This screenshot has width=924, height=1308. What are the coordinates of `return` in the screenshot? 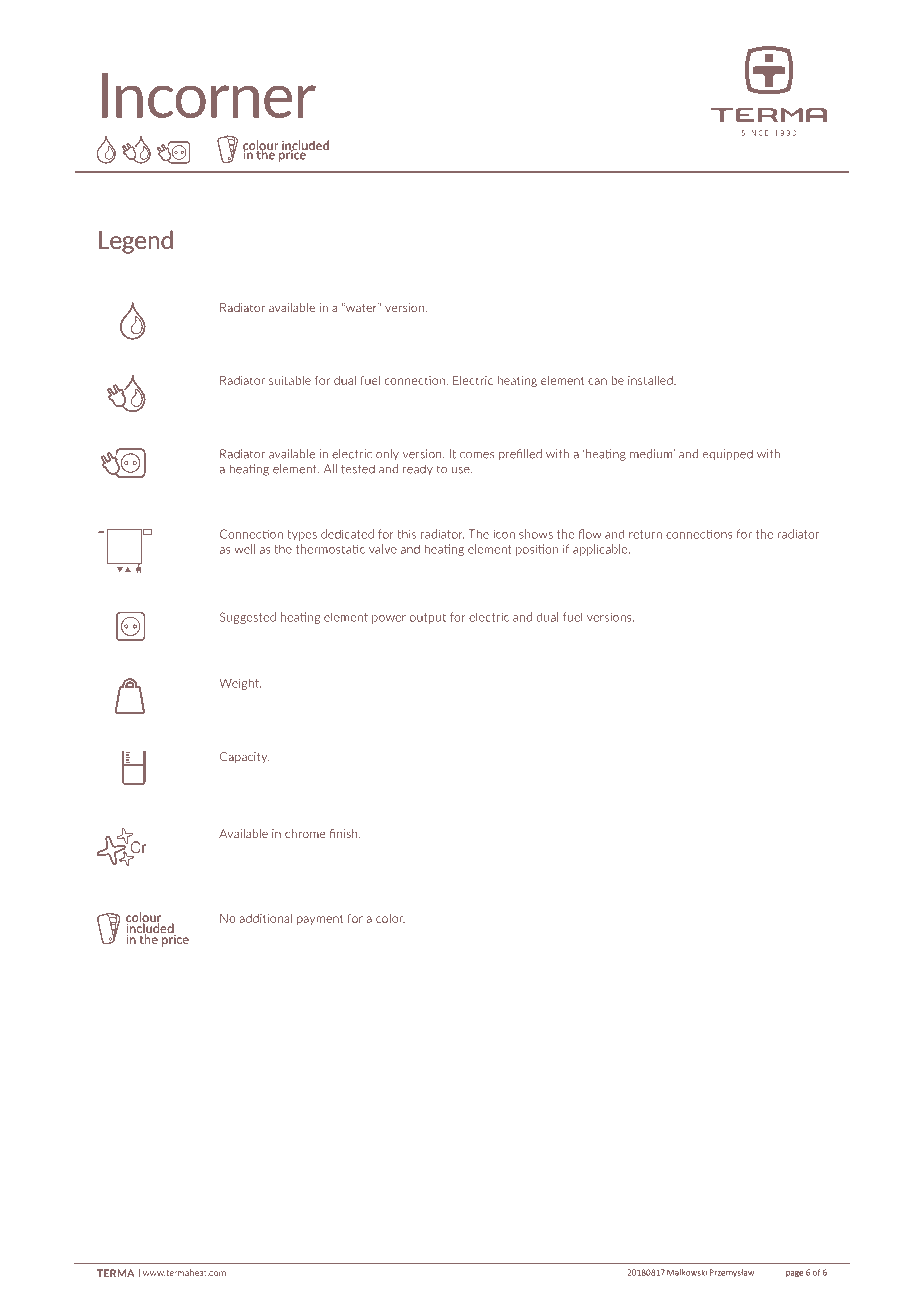 It's located at (645, 534).
